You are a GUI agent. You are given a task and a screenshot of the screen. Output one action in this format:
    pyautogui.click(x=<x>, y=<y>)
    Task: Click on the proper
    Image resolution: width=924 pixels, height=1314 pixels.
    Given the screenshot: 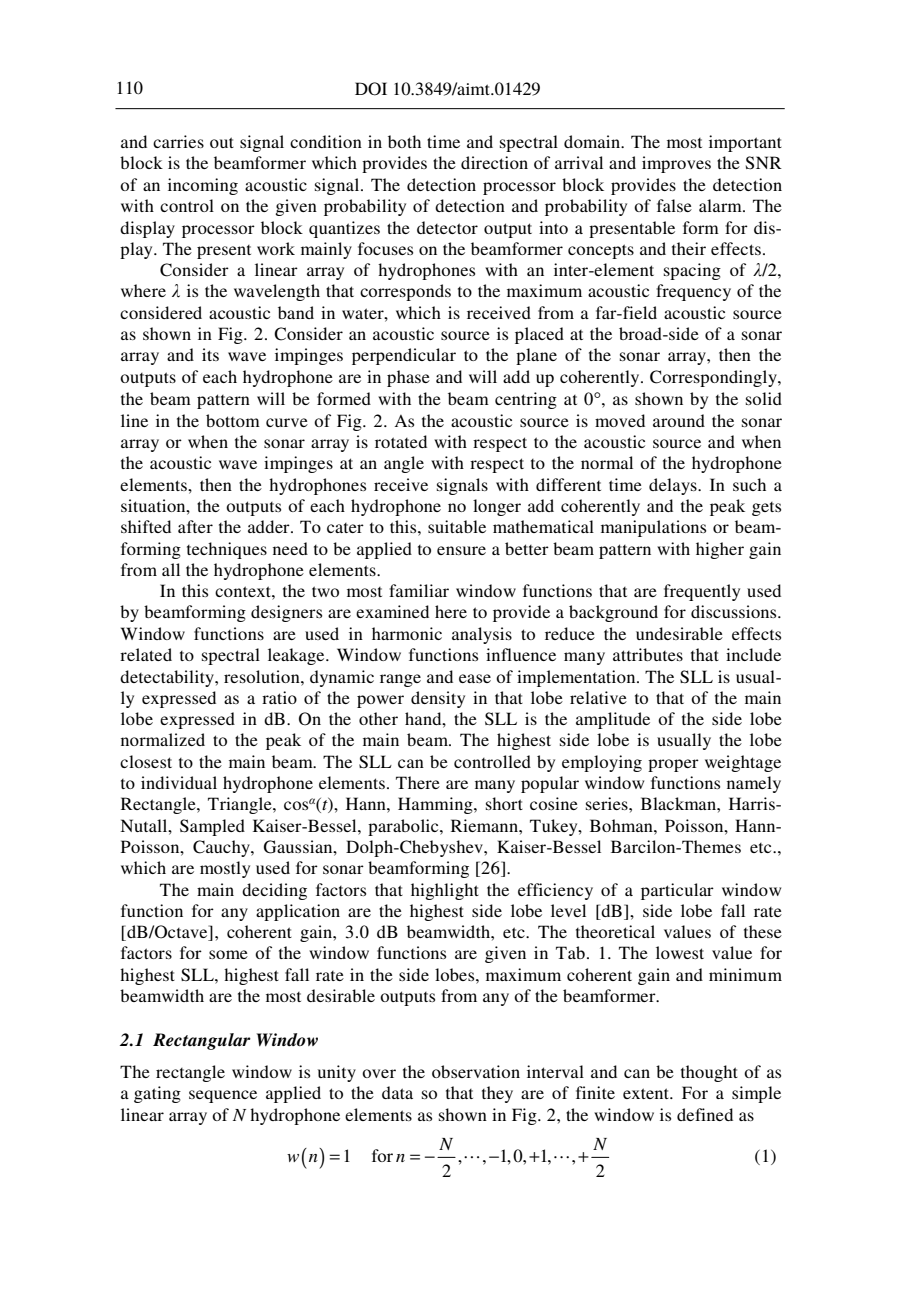 What is the action you would take?
    pyautogui.click(x=673, y=765)
